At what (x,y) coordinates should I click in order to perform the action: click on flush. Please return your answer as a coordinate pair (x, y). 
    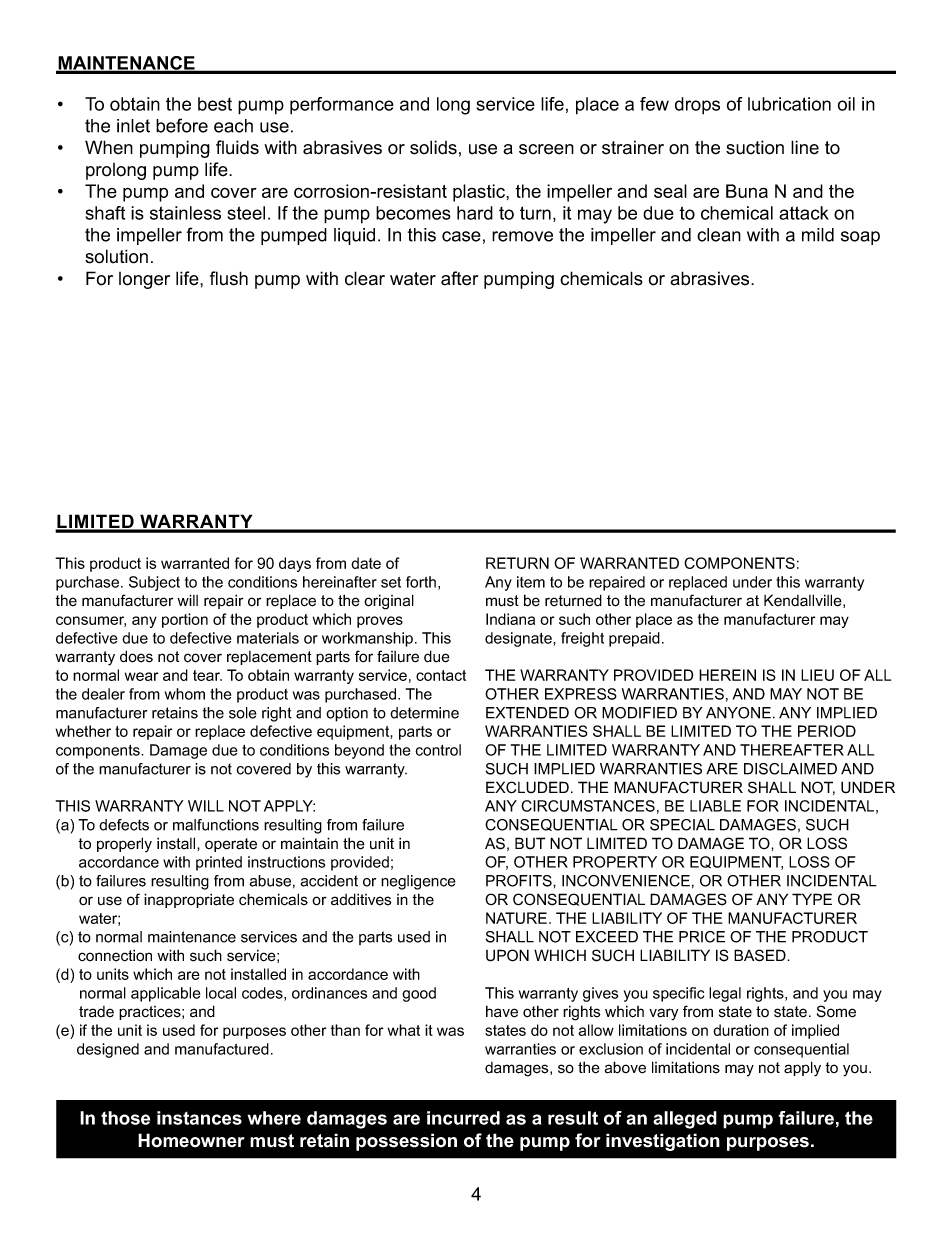
    Looking at the image, I should click on (229, 278).
